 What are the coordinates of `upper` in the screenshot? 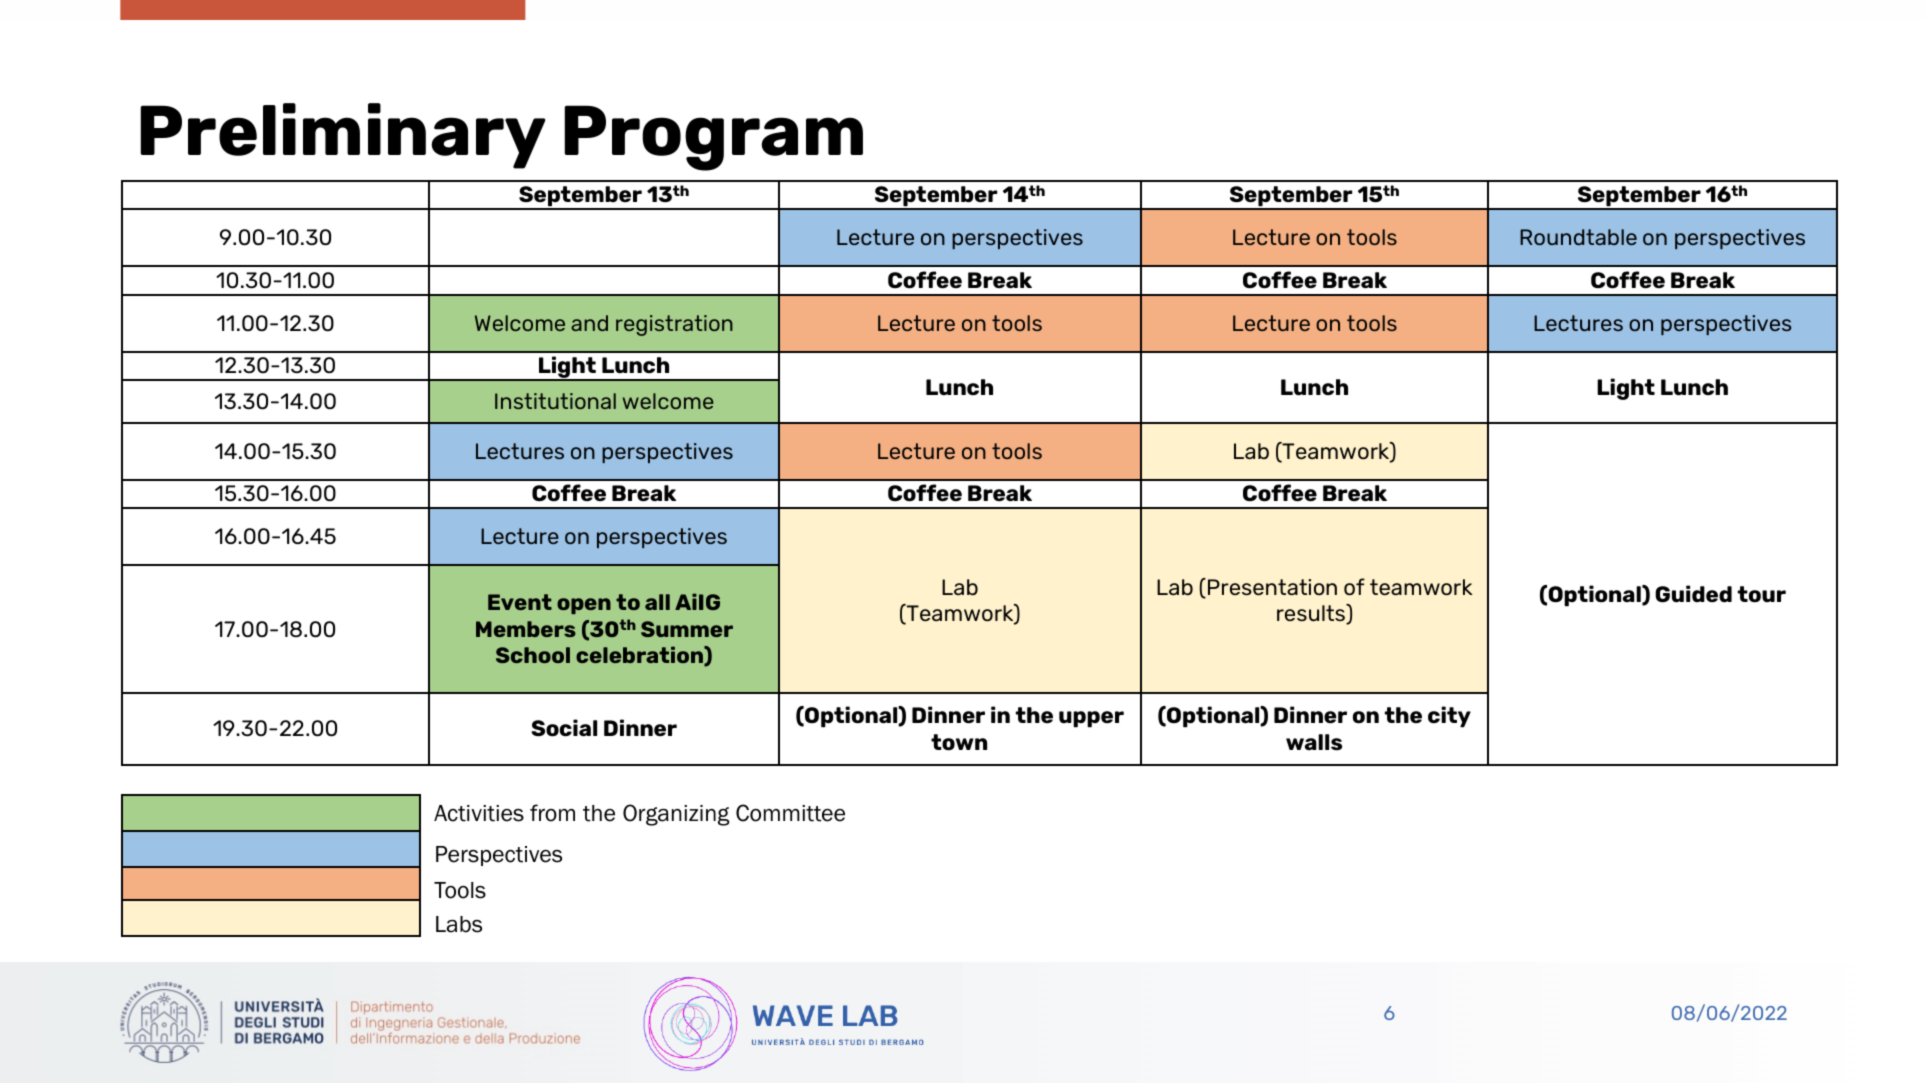 It's located at (1091, 719).
